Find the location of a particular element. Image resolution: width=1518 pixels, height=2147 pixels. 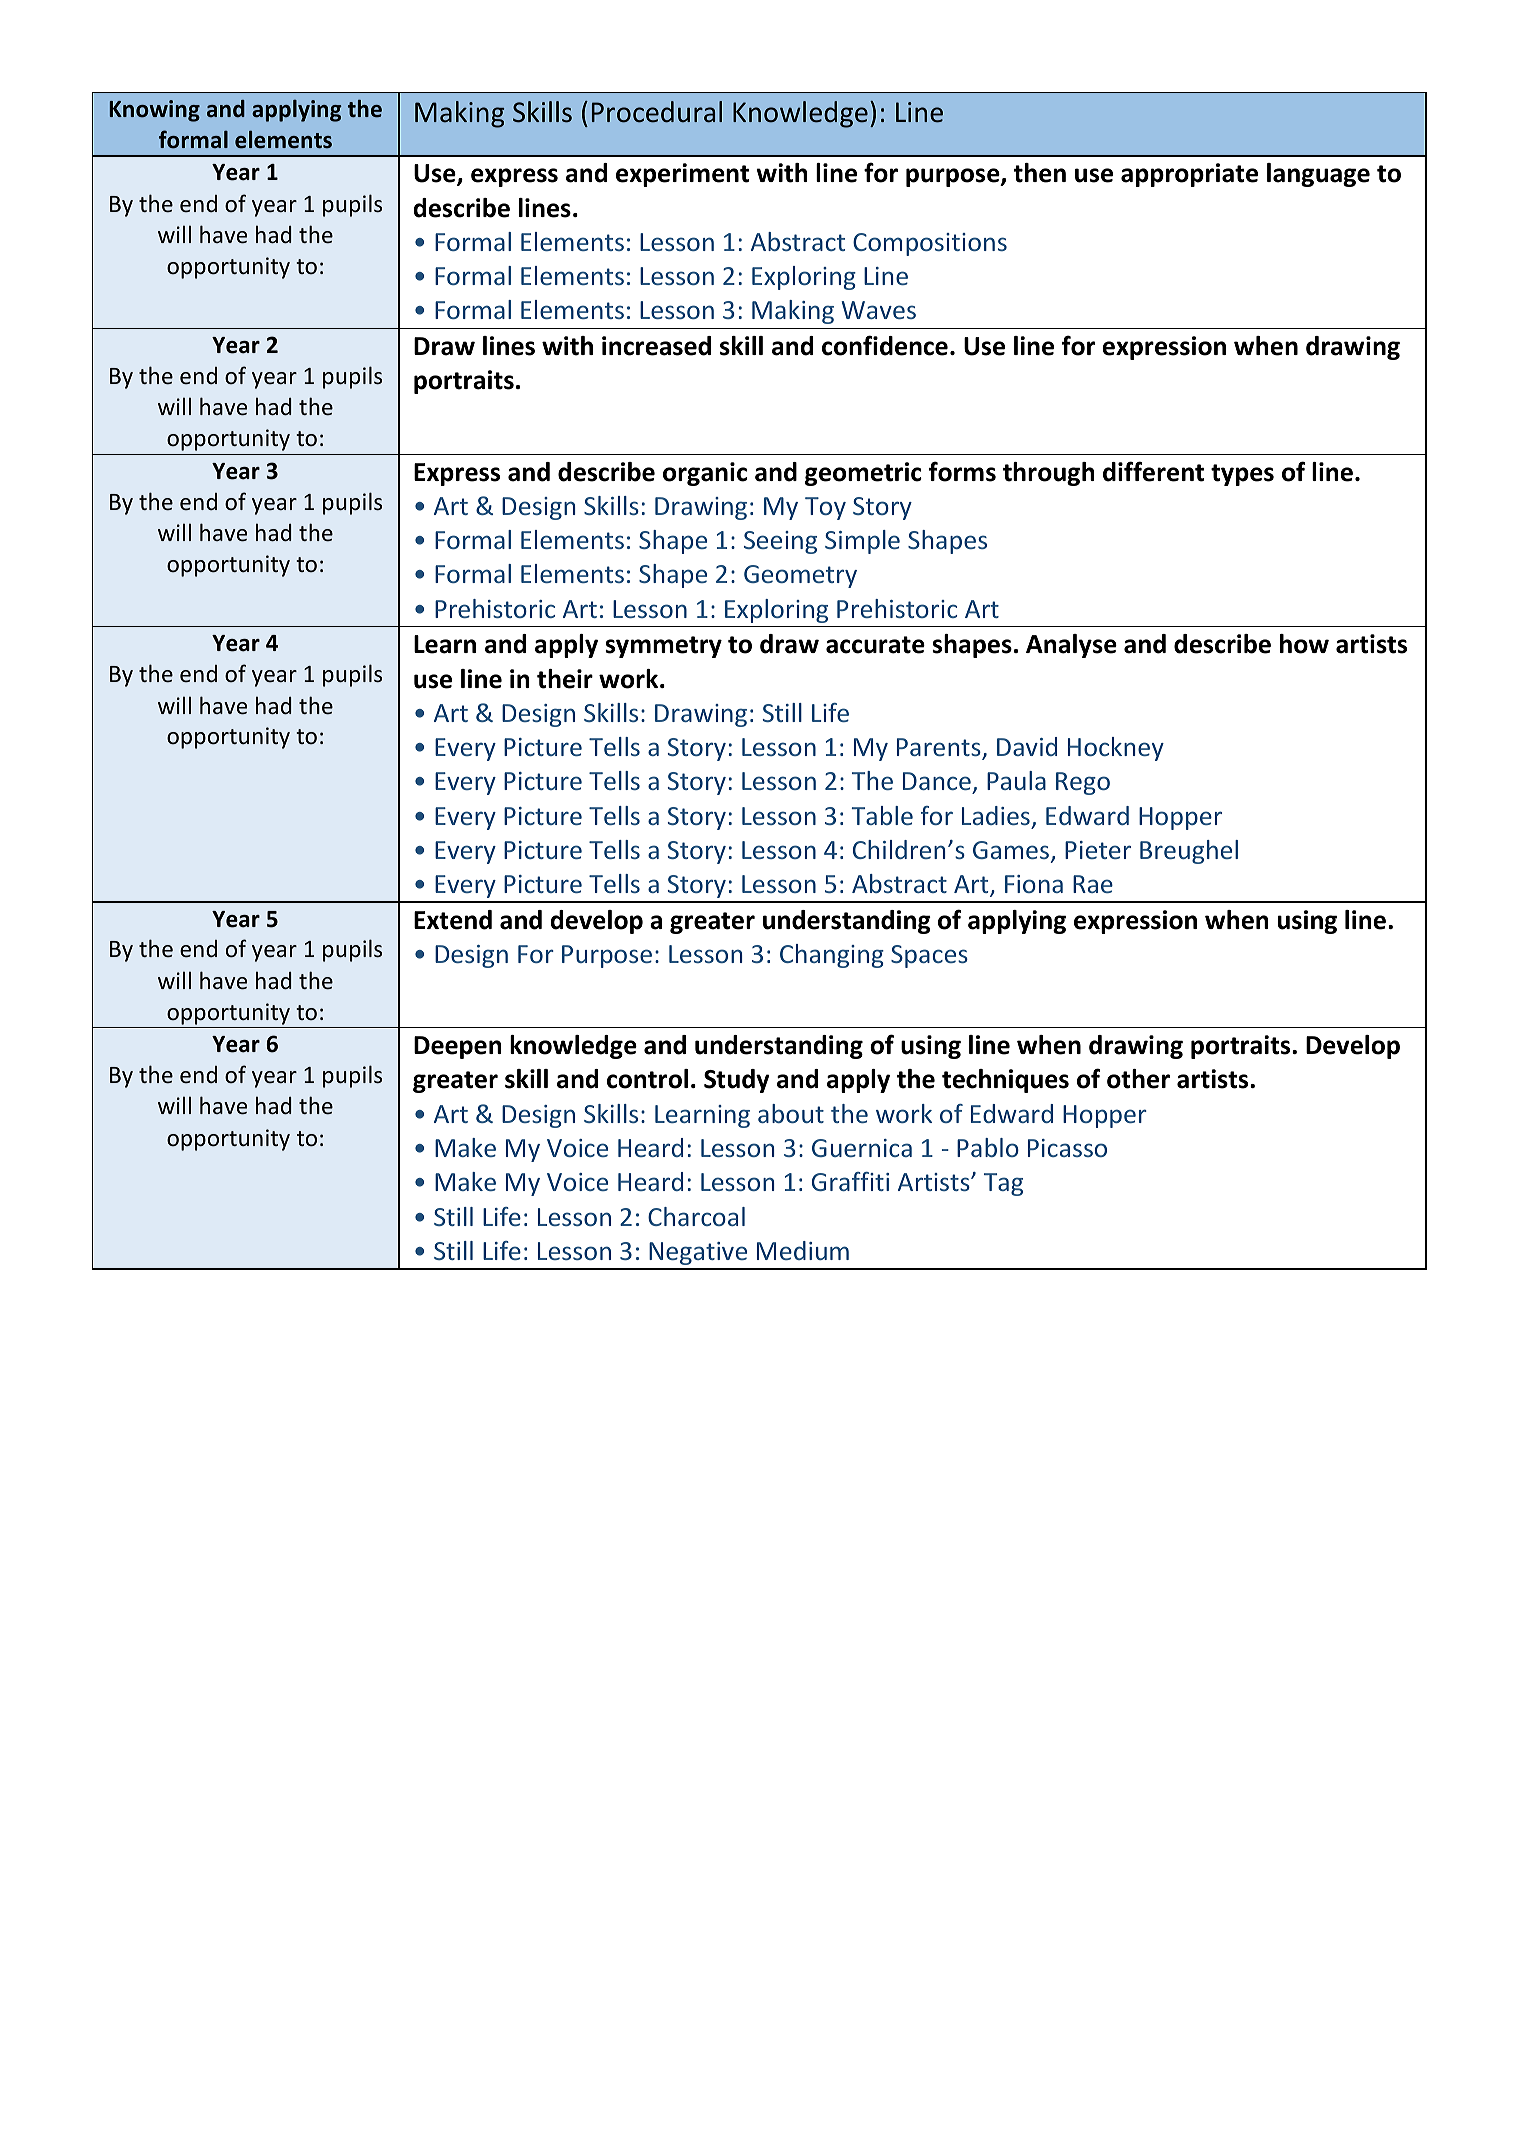

Deepen is located at coordinates (458, 1047).
